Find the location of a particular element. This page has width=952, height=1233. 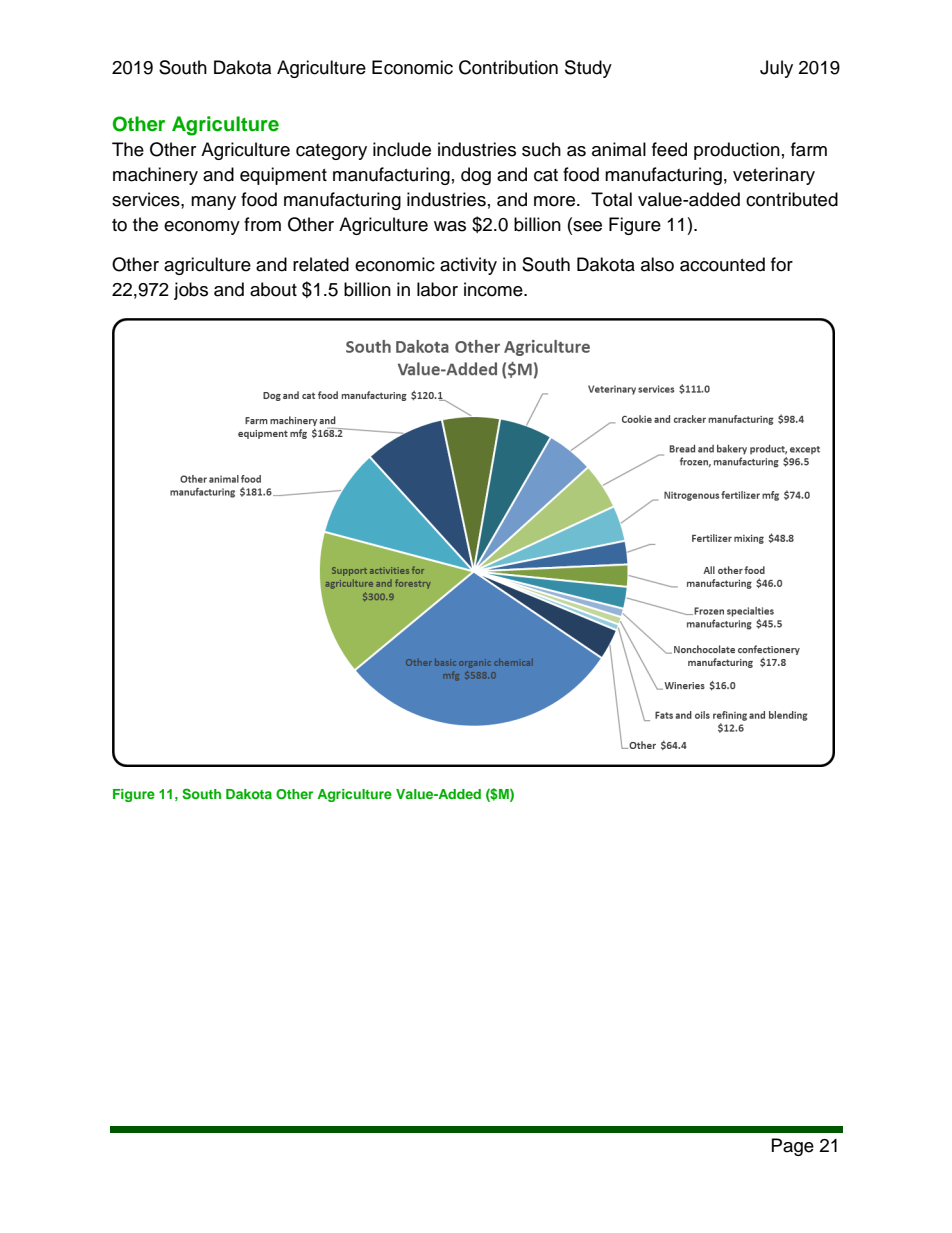

also is located at coordinates (657, 264).
